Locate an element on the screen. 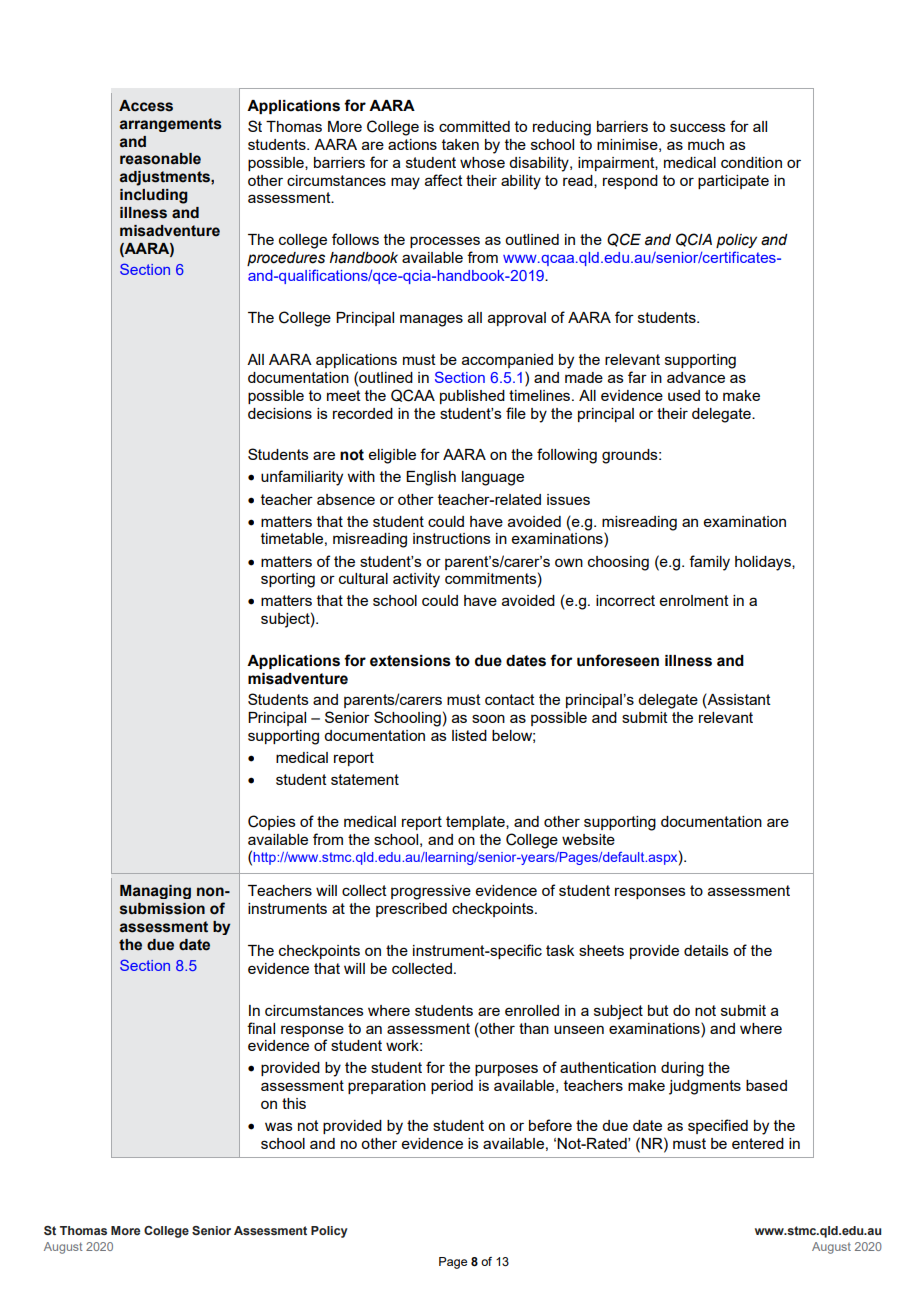 This screenshot has height=1308, width=924. arrangements is located at coordinates (171, 125).
